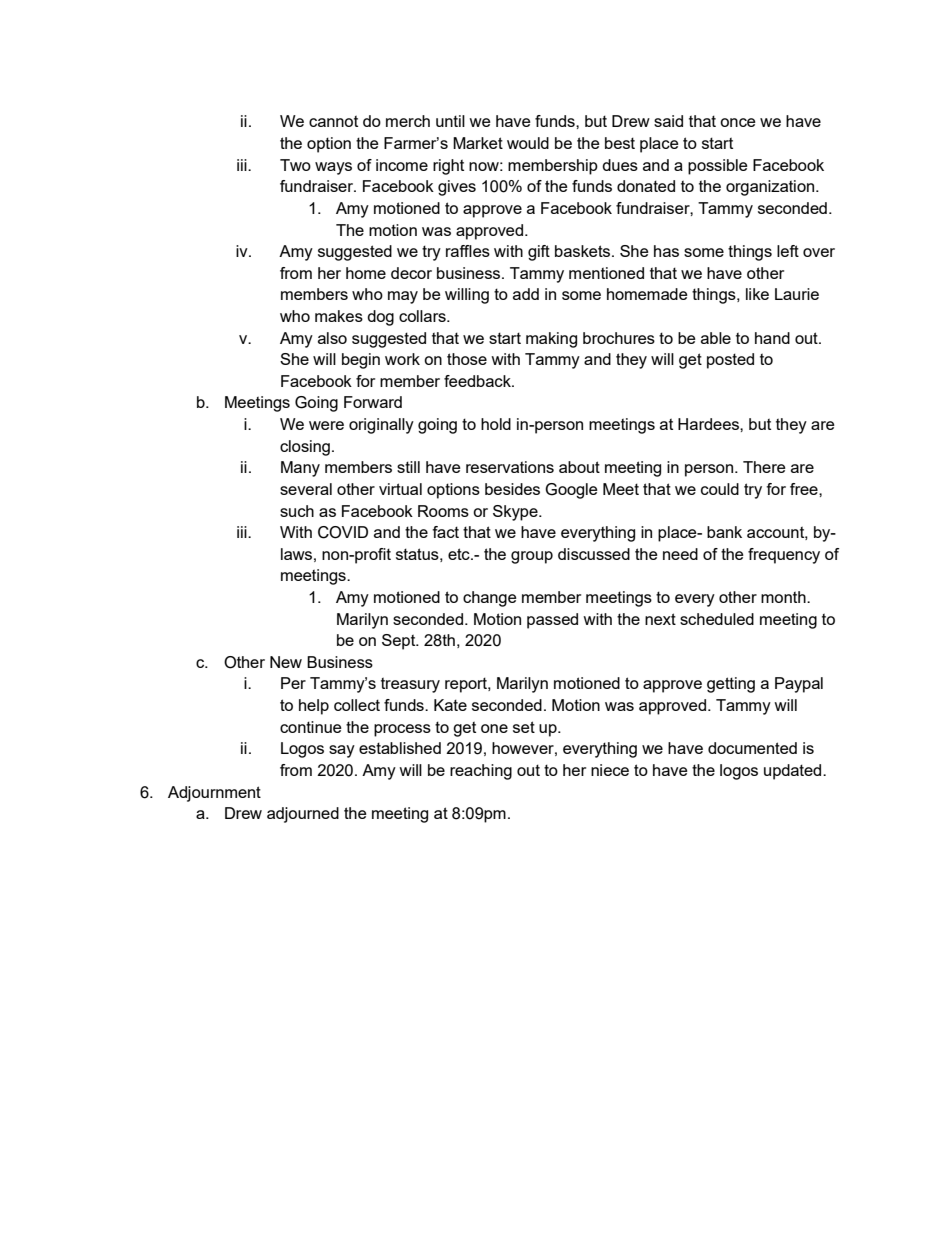  What do you see at coordinates (738, 122) in the screenshot?
I see `once` at bounding box center [738, 122].
